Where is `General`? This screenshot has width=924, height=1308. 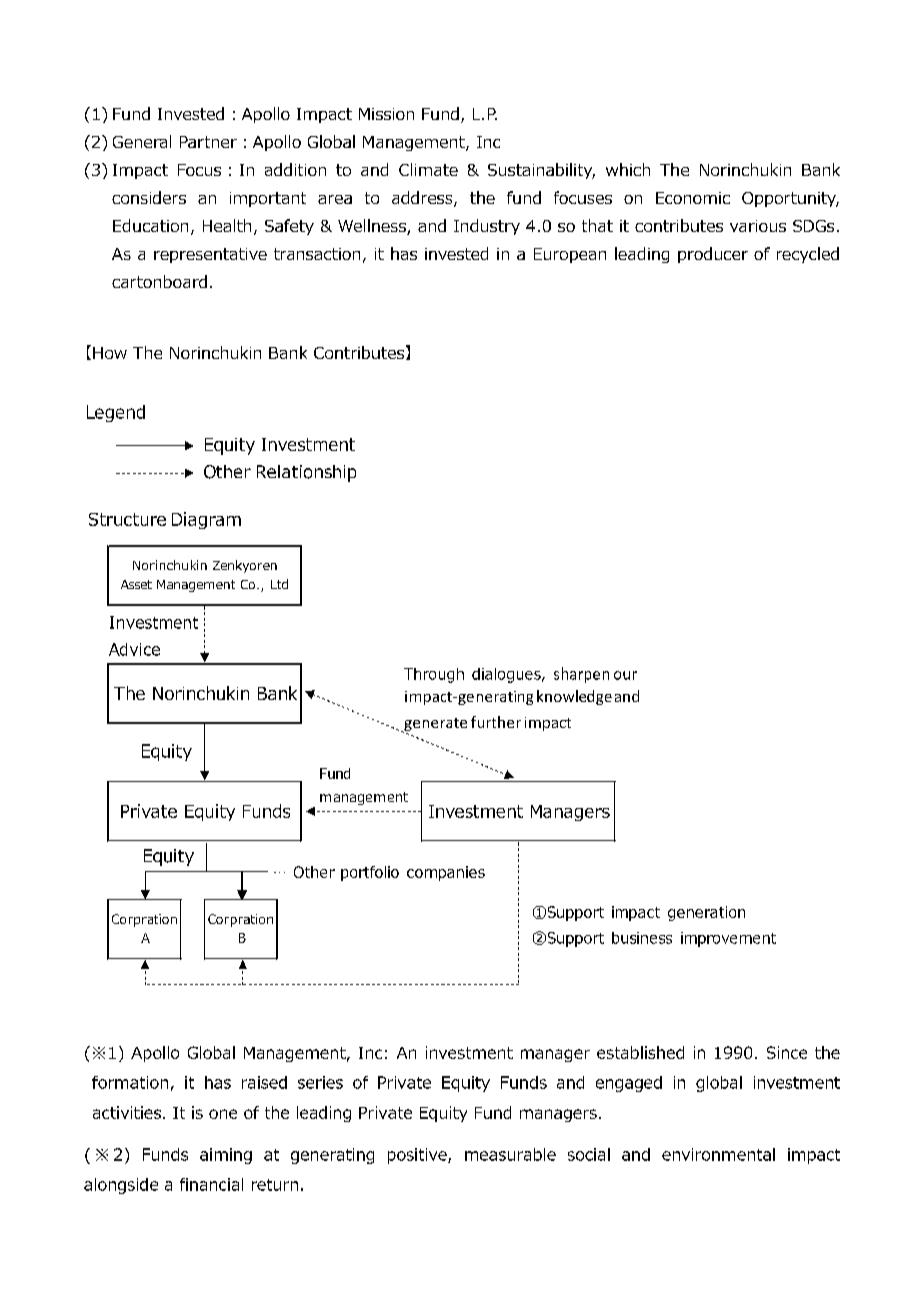 General is located at coordinates (142, 141).
